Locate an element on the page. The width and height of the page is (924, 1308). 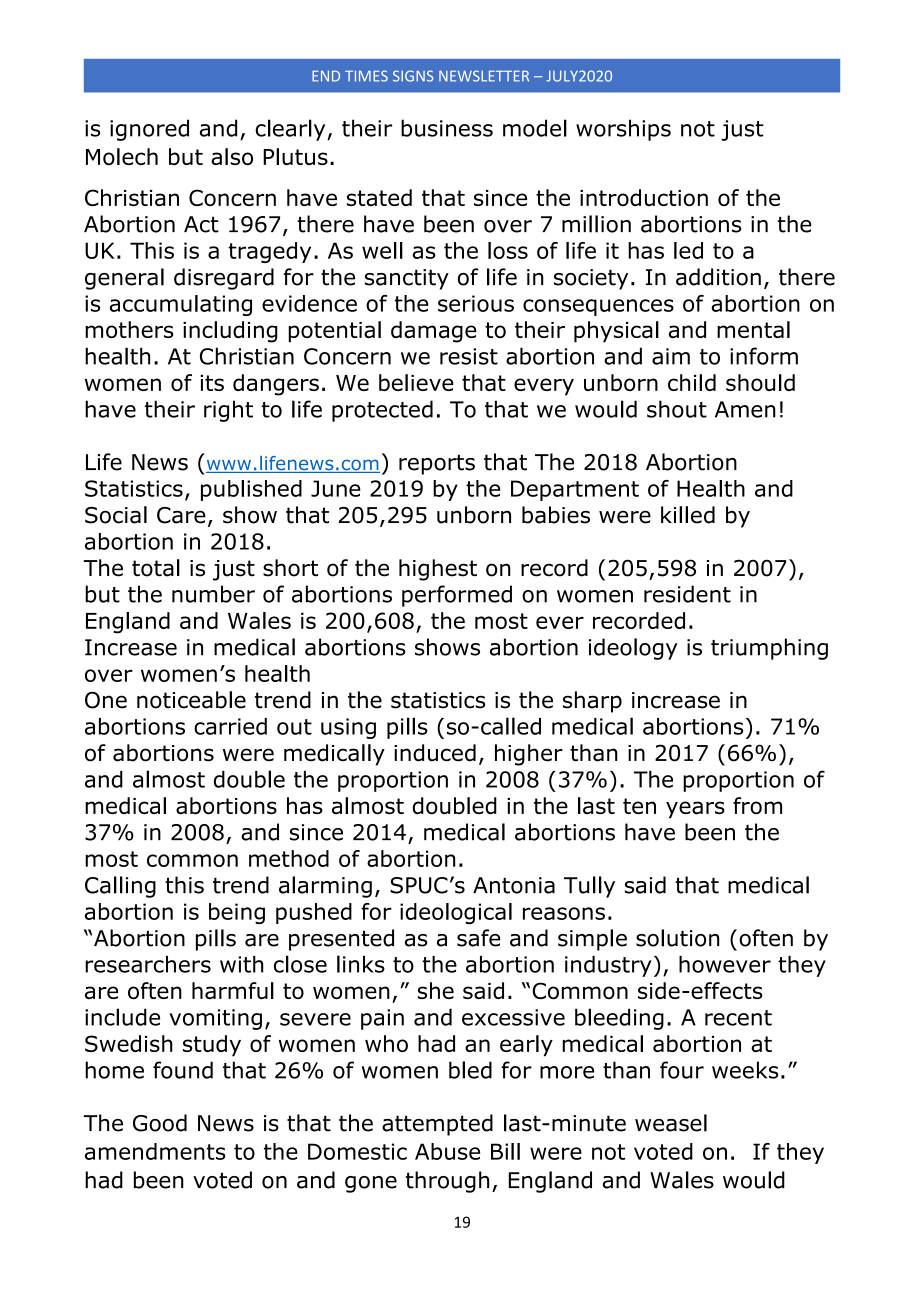
ideology is located at coordinates (633, 649).
